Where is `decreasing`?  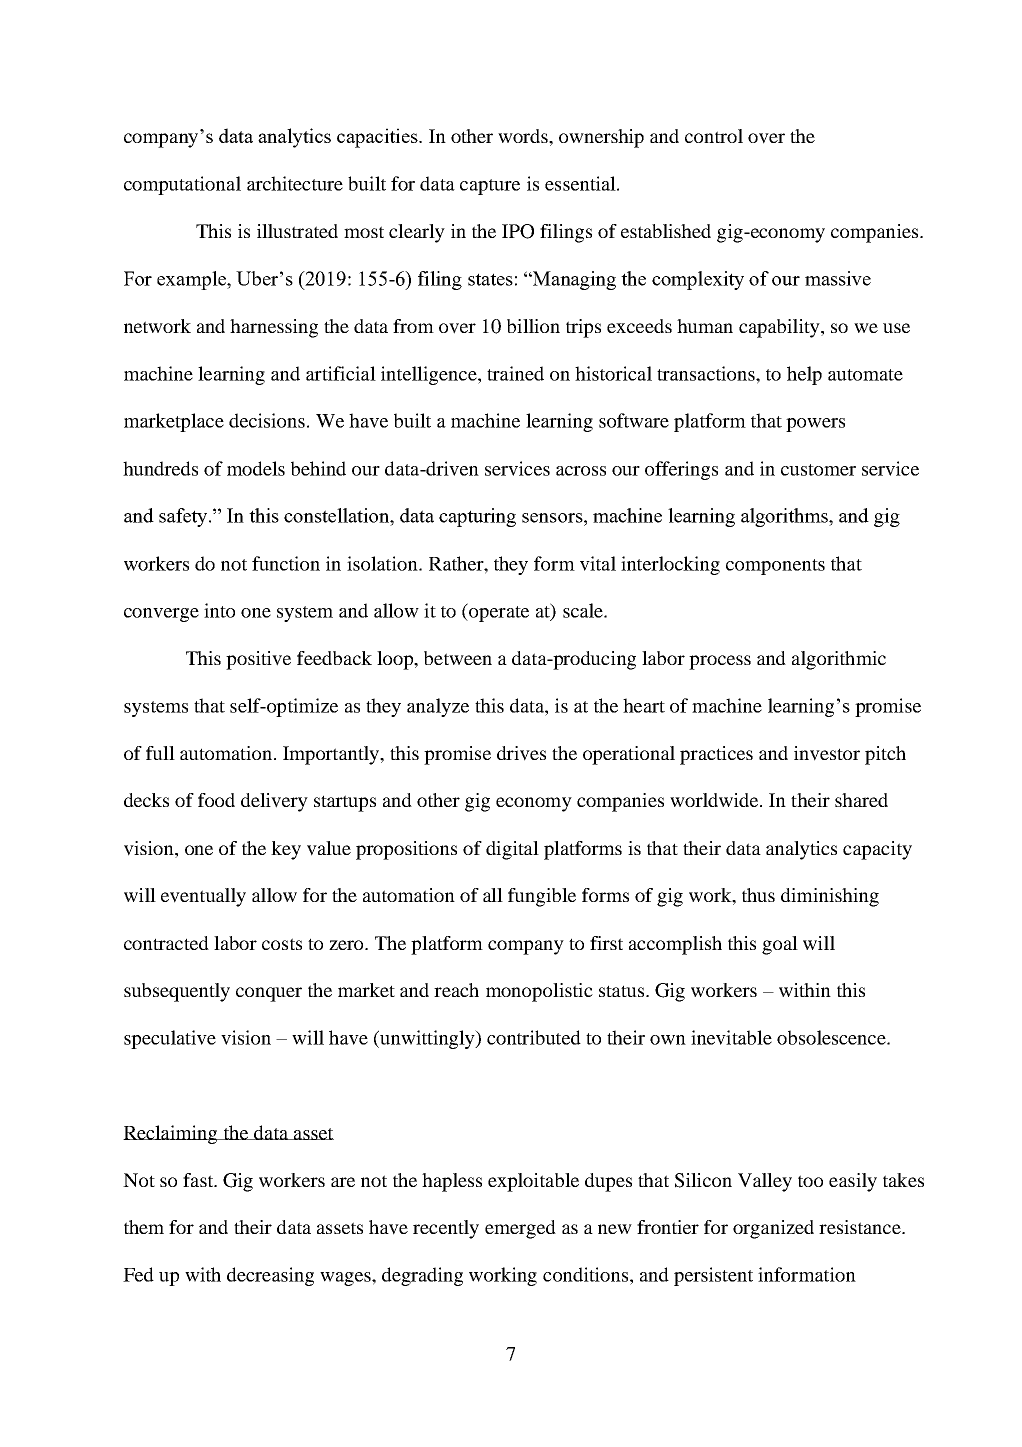 decreasing is located at coordinates (270, 1276).
